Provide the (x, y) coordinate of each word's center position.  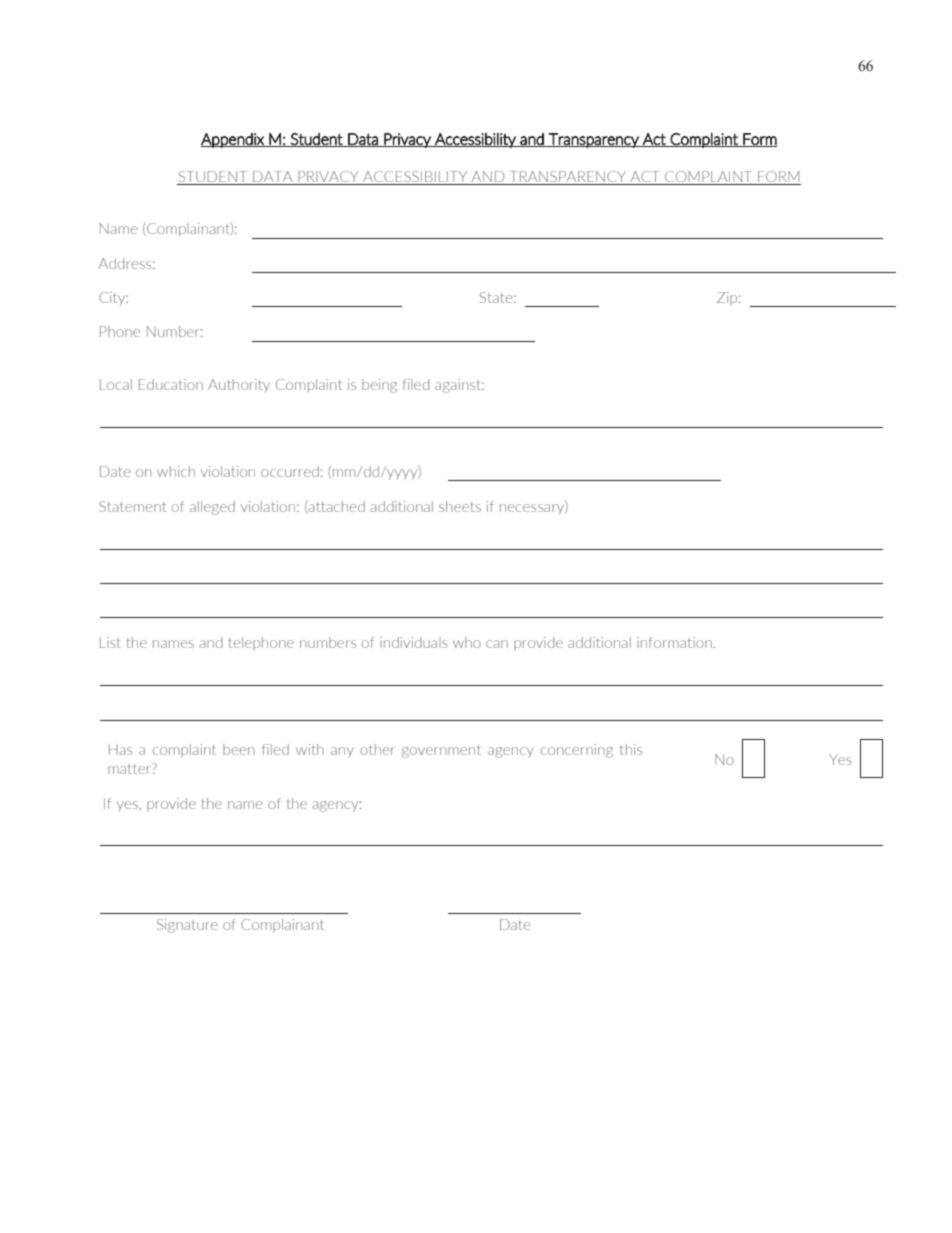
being (379, 386)
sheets (460, 506)
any (342, 752)
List (110, 642)
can (497, 644)
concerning (577, 751)
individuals (414, 642)
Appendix (233, 140)
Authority (239, 386)
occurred (290, 471)
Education (171, 384)
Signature (187, 926)
